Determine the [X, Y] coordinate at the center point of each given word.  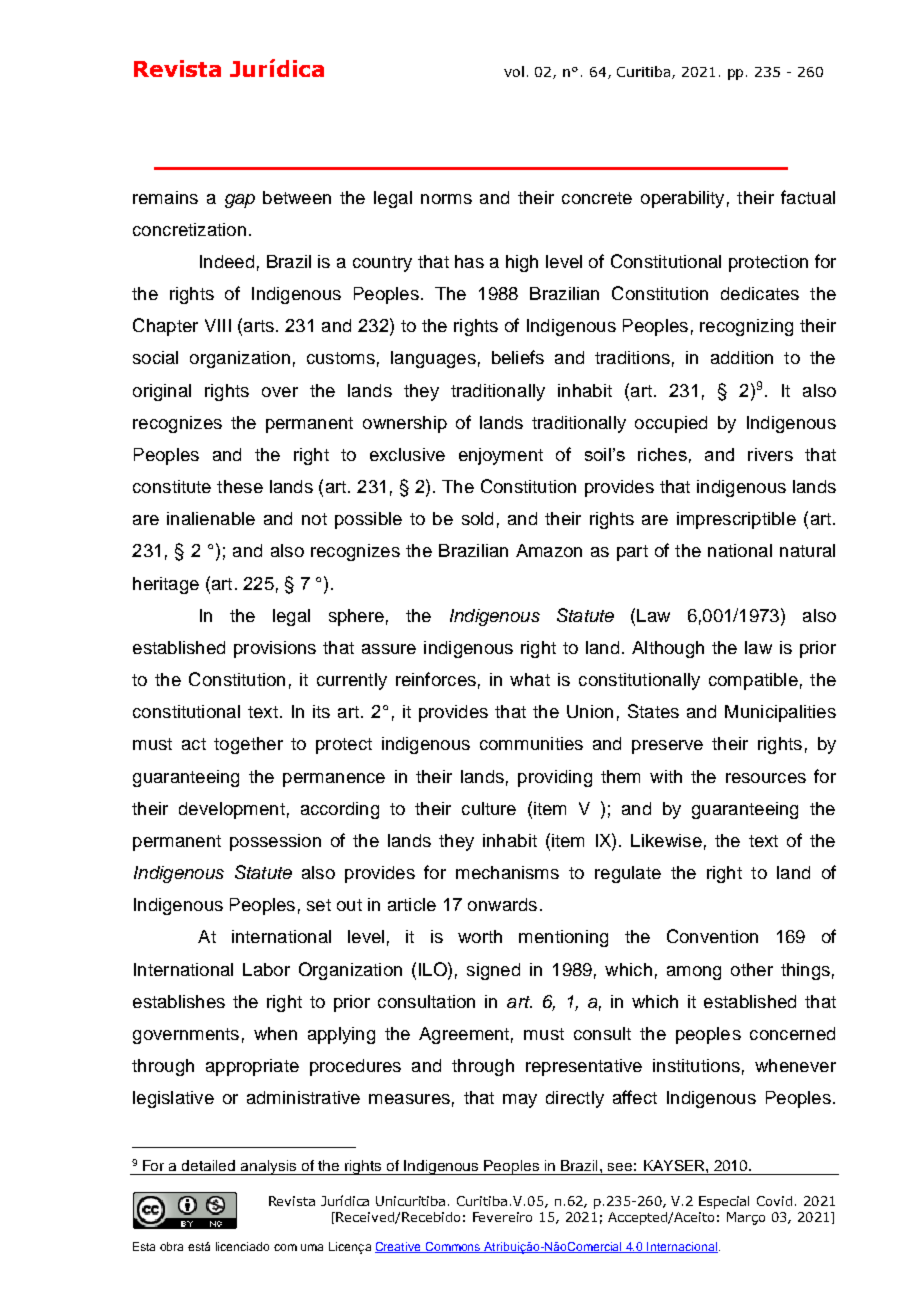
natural [807, 550]
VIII [218, 325]
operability [682, 199]
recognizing [746, 327]
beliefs [518, 357]
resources [766, 778]
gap [240, 201]
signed [493, 971]
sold [477, 518]
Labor [266, 969]
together [248, 745]
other [752, 969]
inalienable [211, 518]
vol [514, 71]
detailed [208, 1165]
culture [489, 808]
